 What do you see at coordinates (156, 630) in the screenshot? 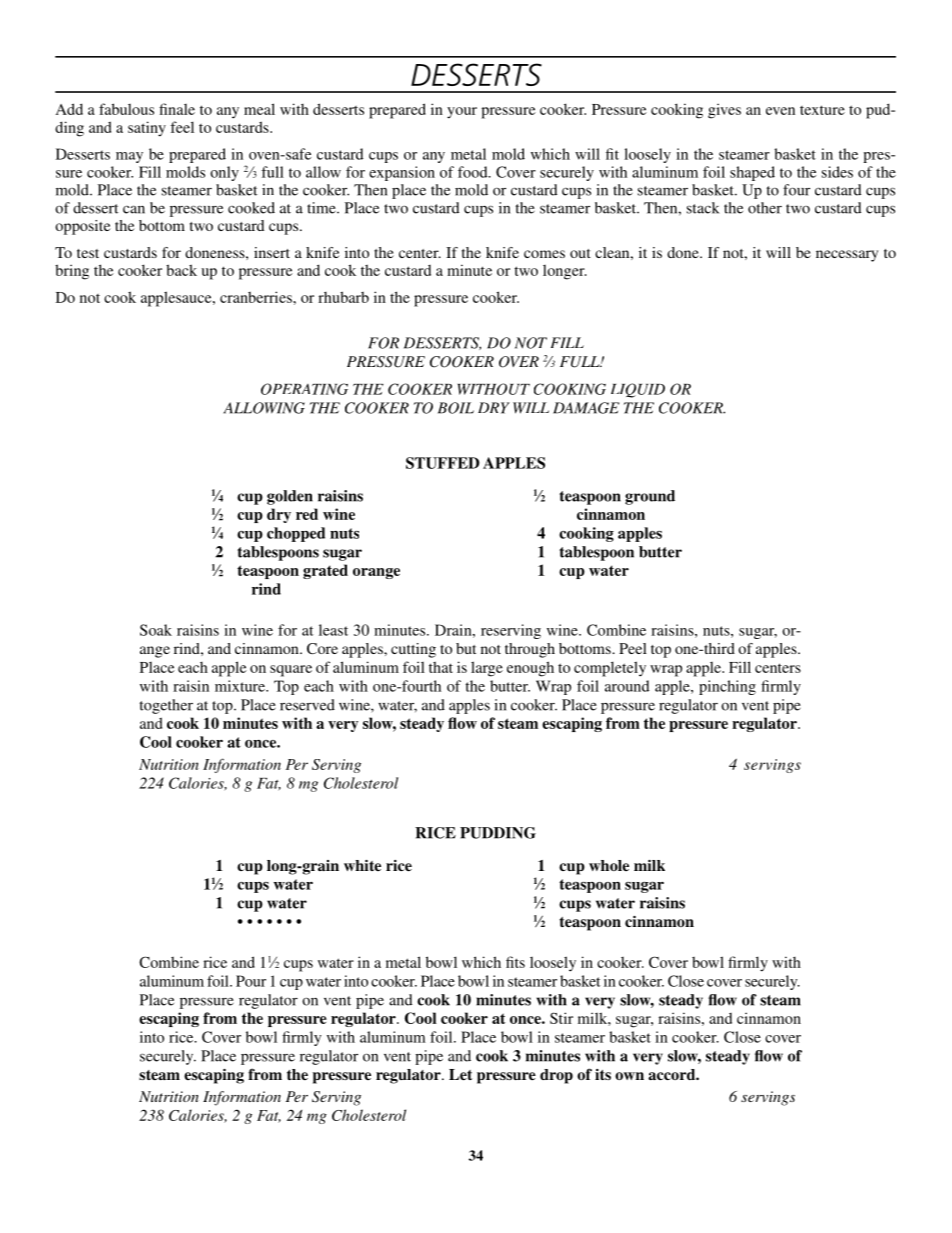
I see `Soak` at bounding box center [156, 630].
